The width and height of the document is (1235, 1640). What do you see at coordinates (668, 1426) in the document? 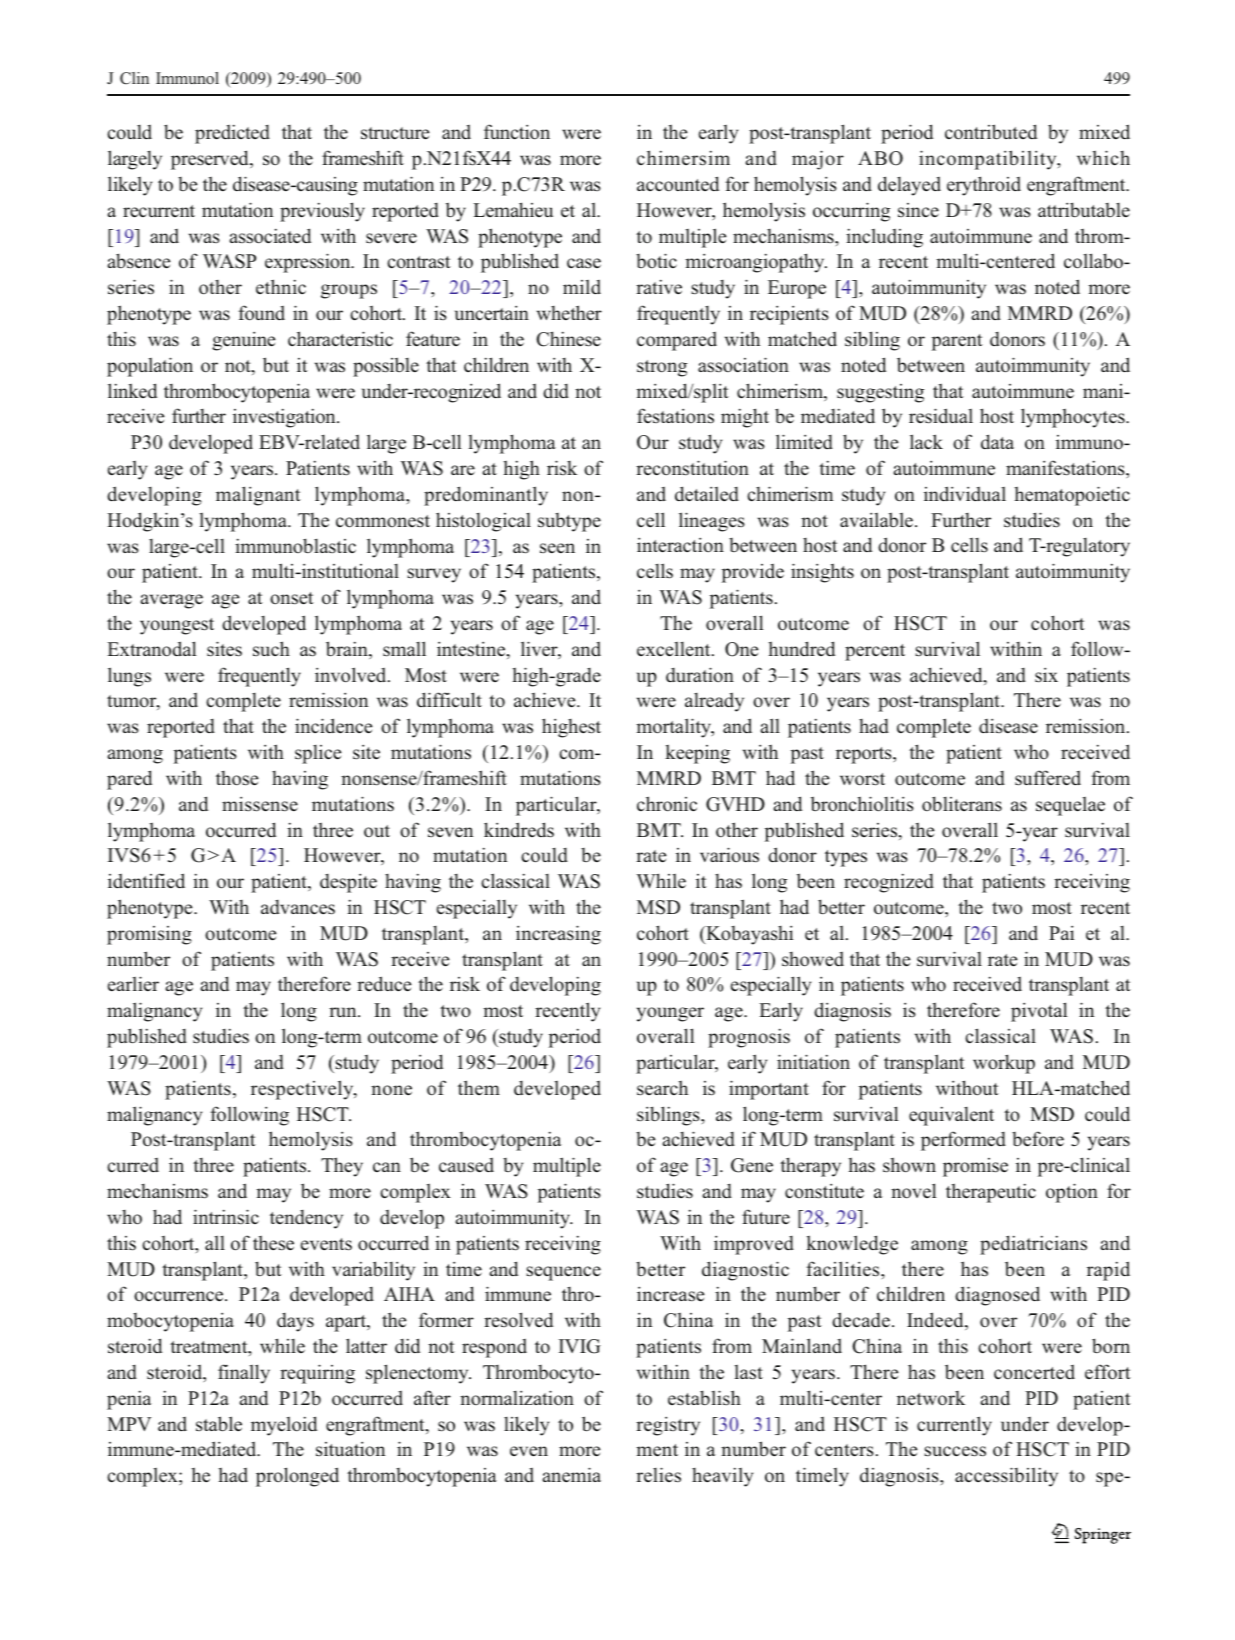
I see `registry` at bounding box center [668, 1426].
